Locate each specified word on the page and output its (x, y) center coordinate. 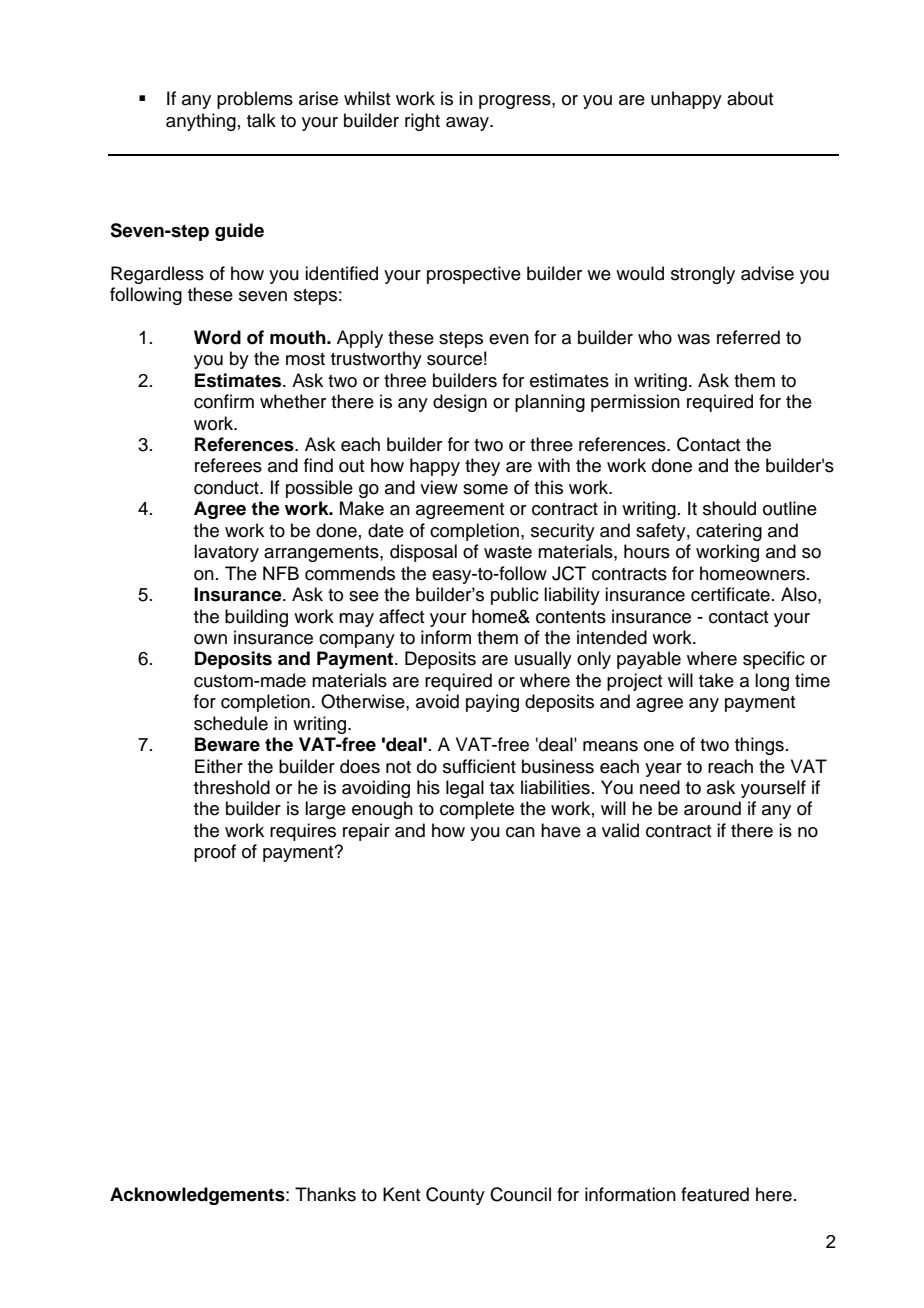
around (712, 808)
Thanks (325, 1194)
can (520, 832)
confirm (224, 401)
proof (215, 853)
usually (543, 660)
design (460, 403)
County (455, 1196)
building (256, 618)
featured (715, 1194)
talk (261, 120)
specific (774, 660)
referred (748, 337)
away (468, 124)
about (750, 98)
